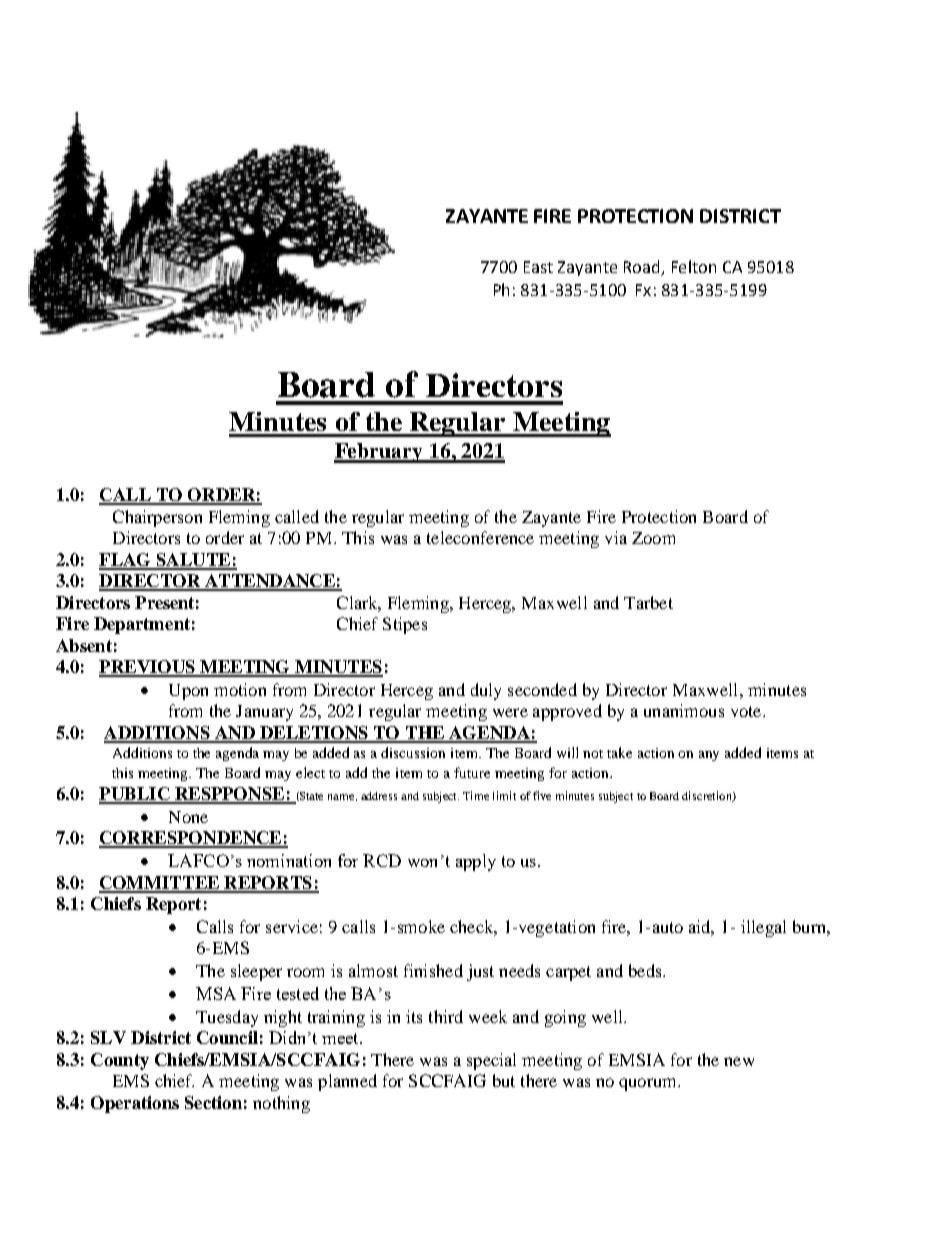 The width and height of the image is (952, 1233). What do you see at coordinates (193, 561) in the image?
I see `SALUTE` at bounding box center [193, 561].
